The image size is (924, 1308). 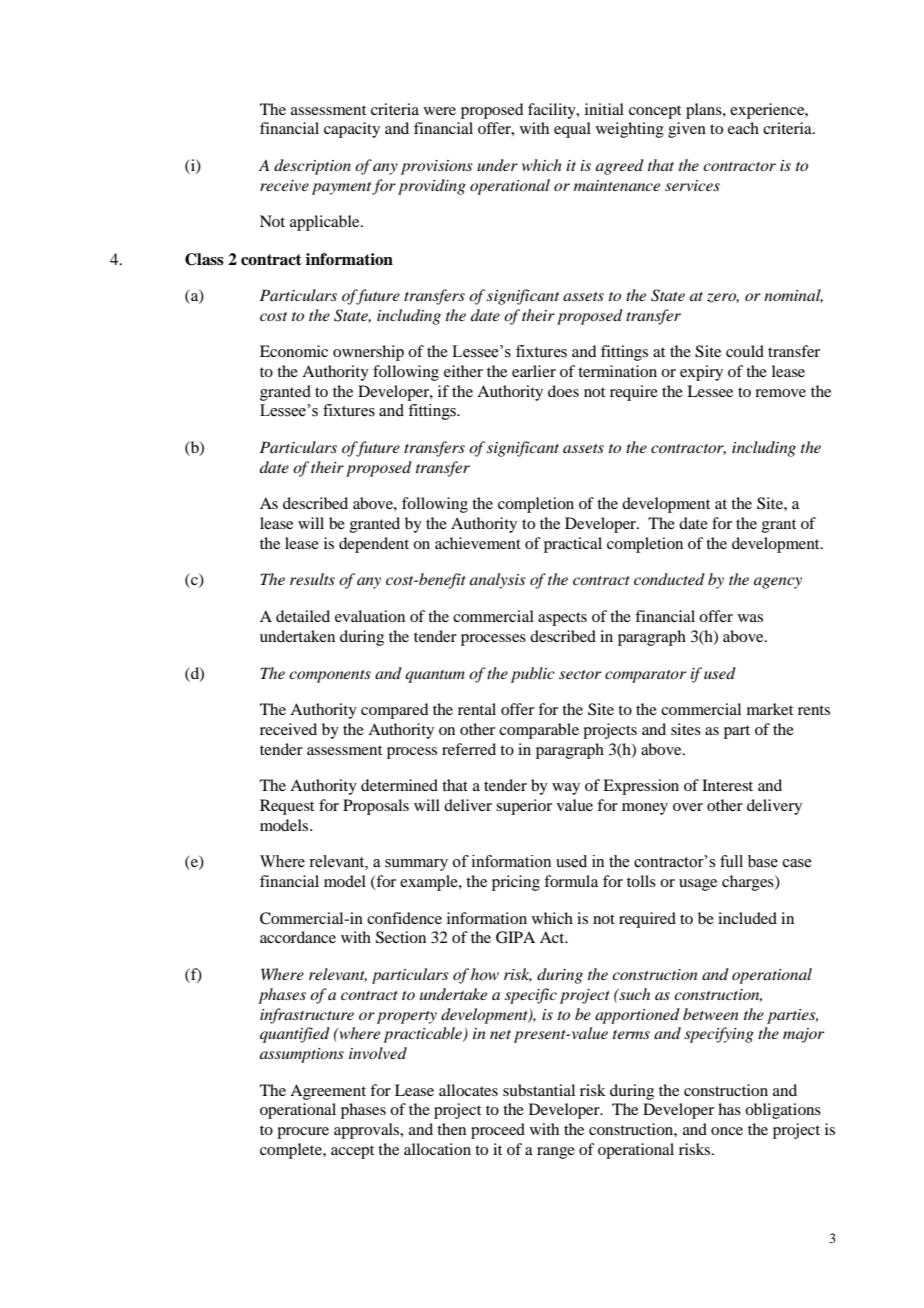 I want to click on facility, so click(x=553, y=111).
